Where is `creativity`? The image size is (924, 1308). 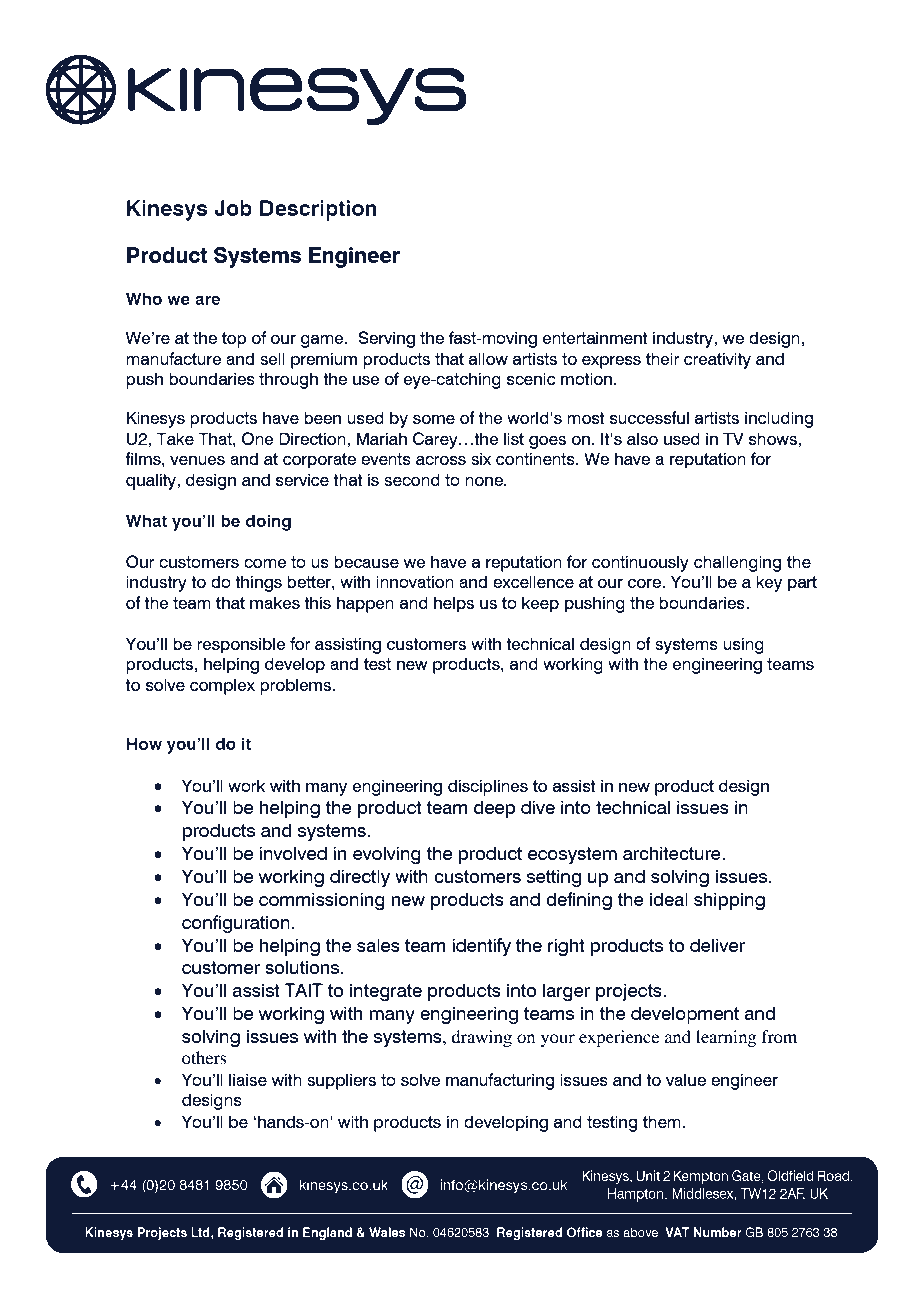 creativity is located at coordinates (717, 360).
